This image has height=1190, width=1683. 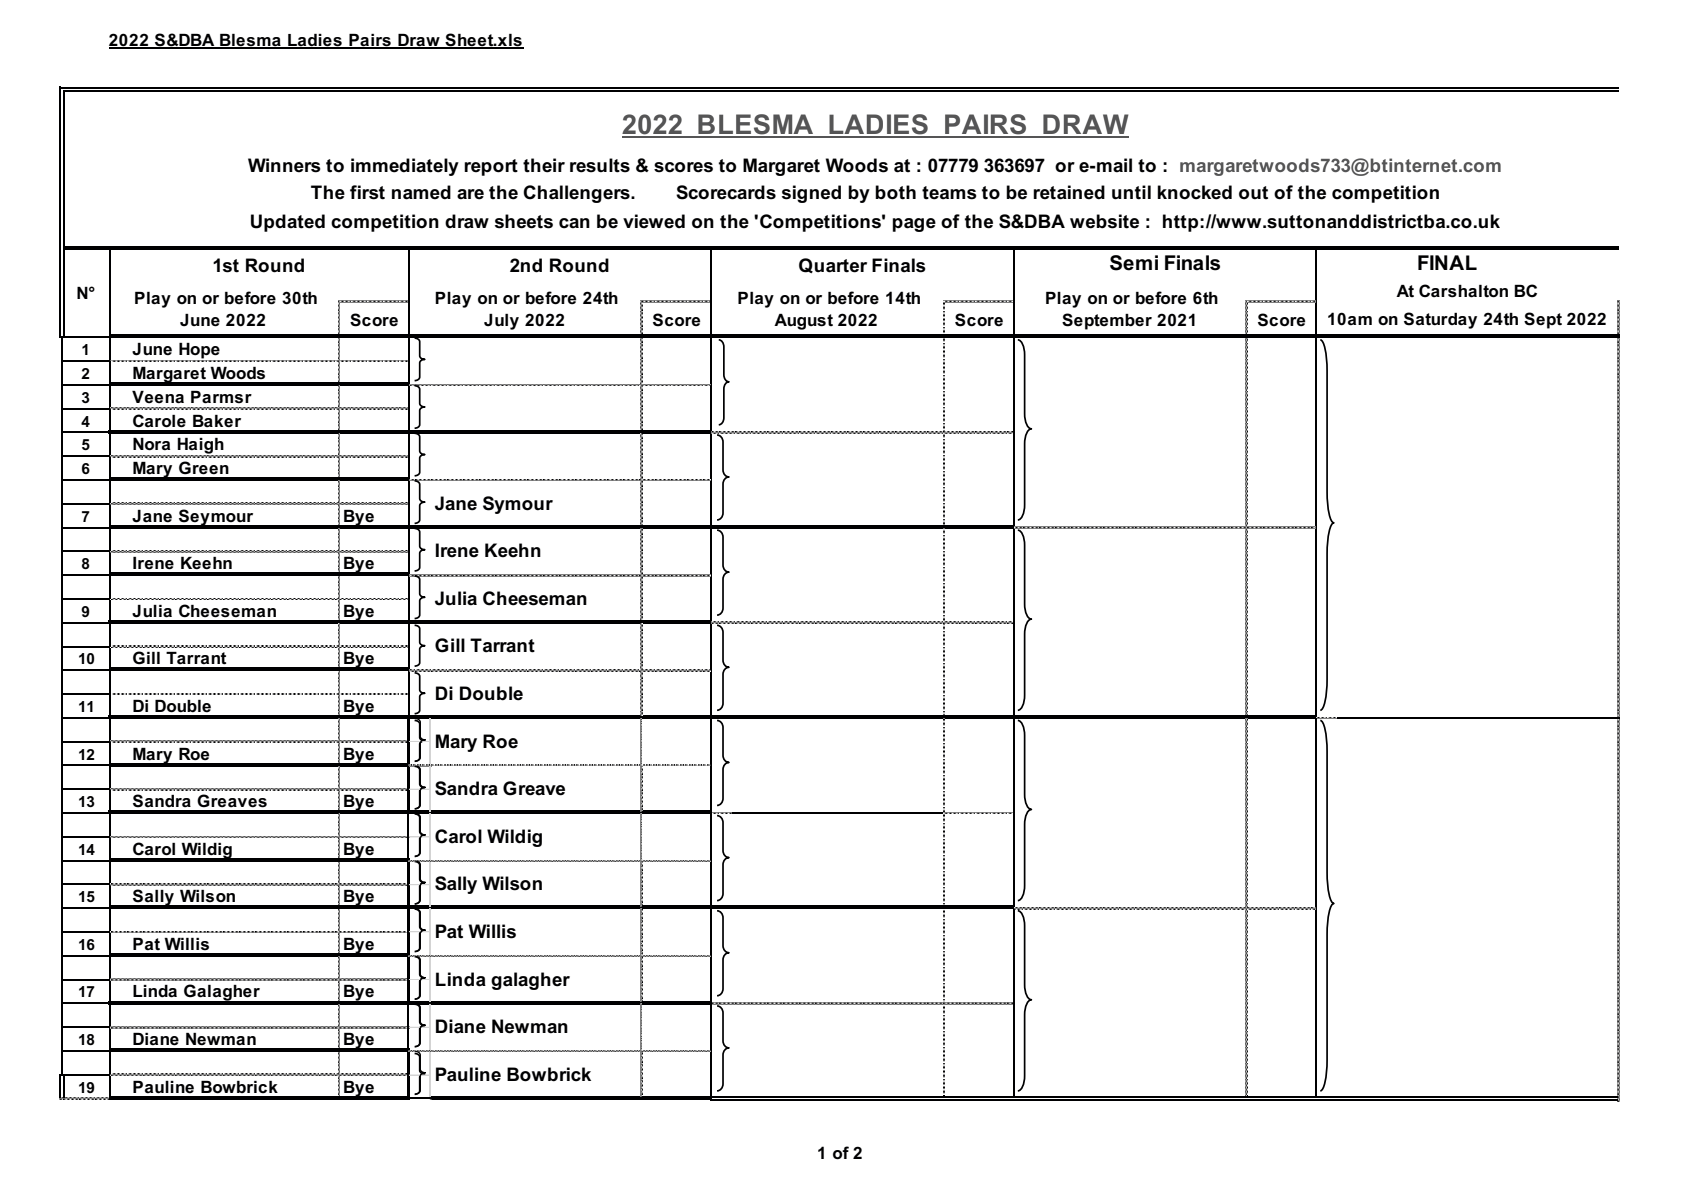 I want to click on August, so click(x=803, y=322).
